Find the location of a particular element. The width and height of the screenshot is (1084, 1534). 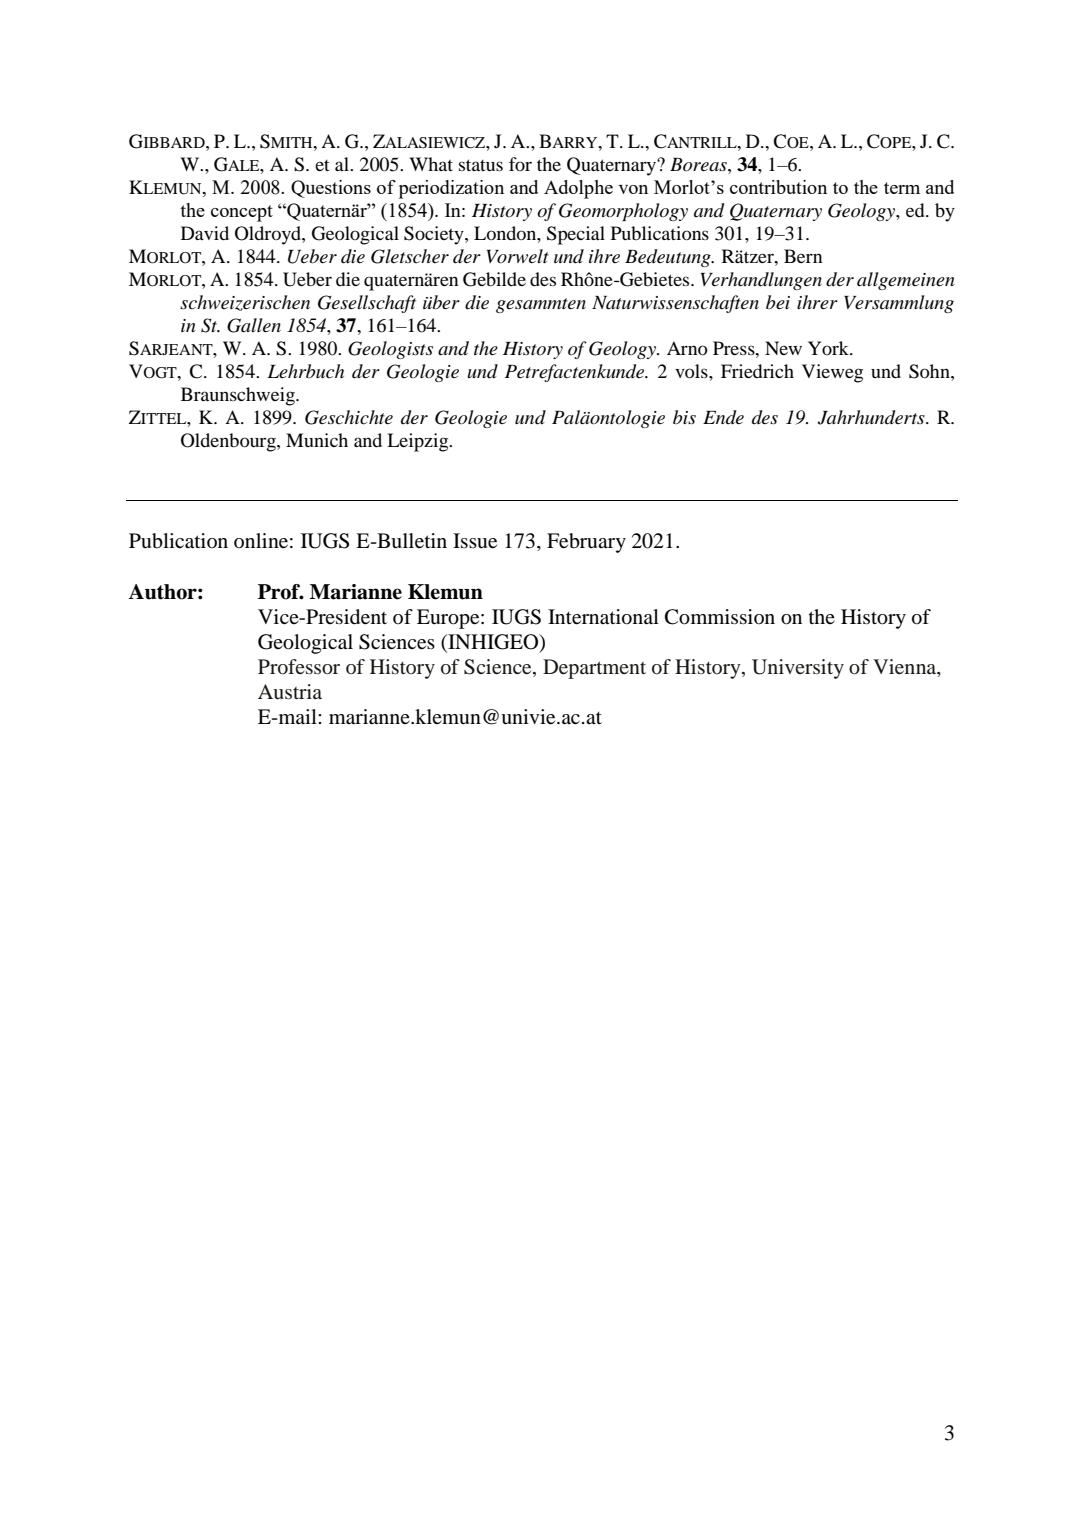

Department is located at coordinates (594, 669).
